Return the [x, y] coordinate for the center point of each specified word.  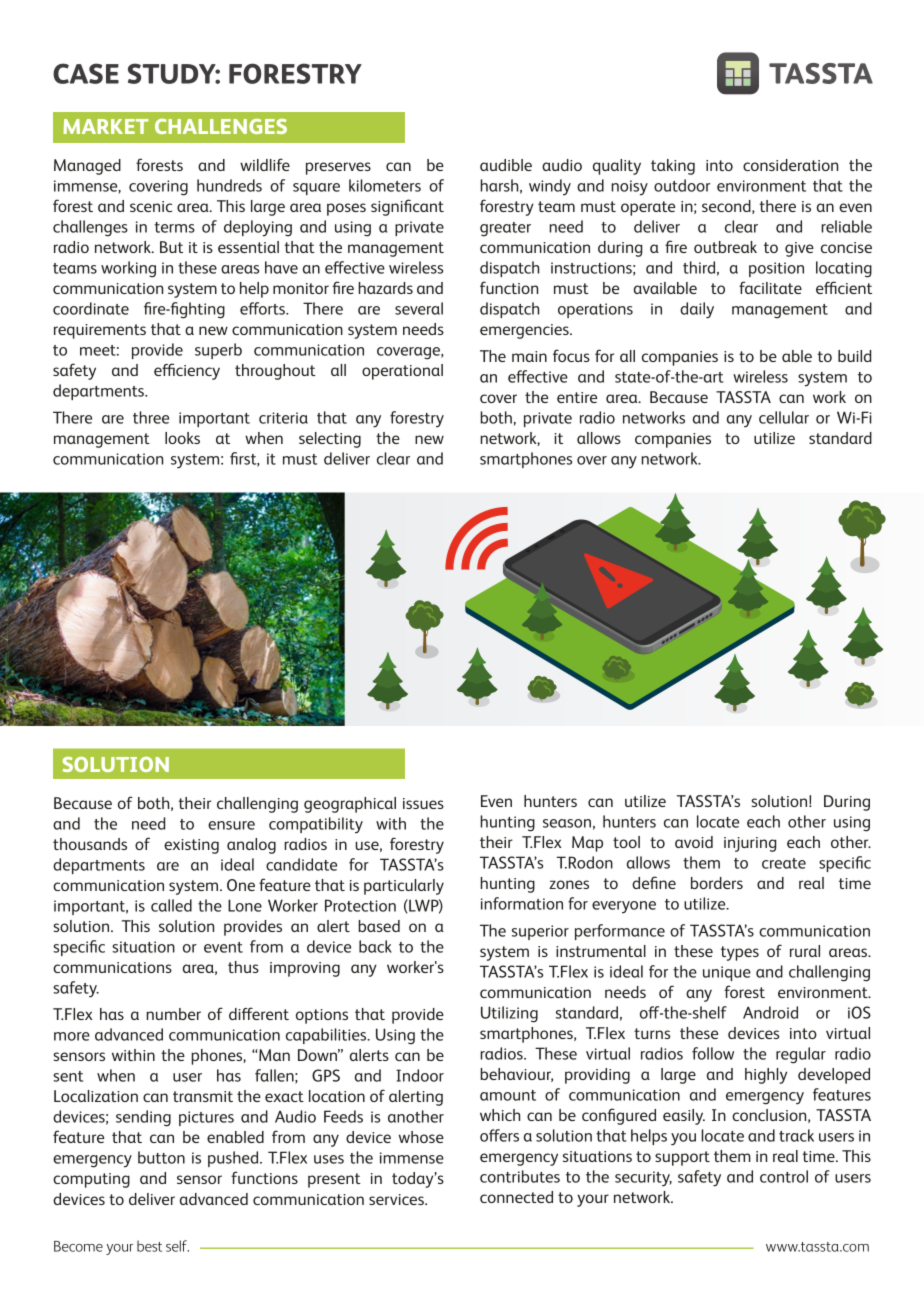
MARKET [106, 126]
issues [423, 803]
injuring [750, 844]
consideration [790, 165]
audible [506, 165]
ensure [231, 825]
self [177, 1246]
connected [516, 1197]
